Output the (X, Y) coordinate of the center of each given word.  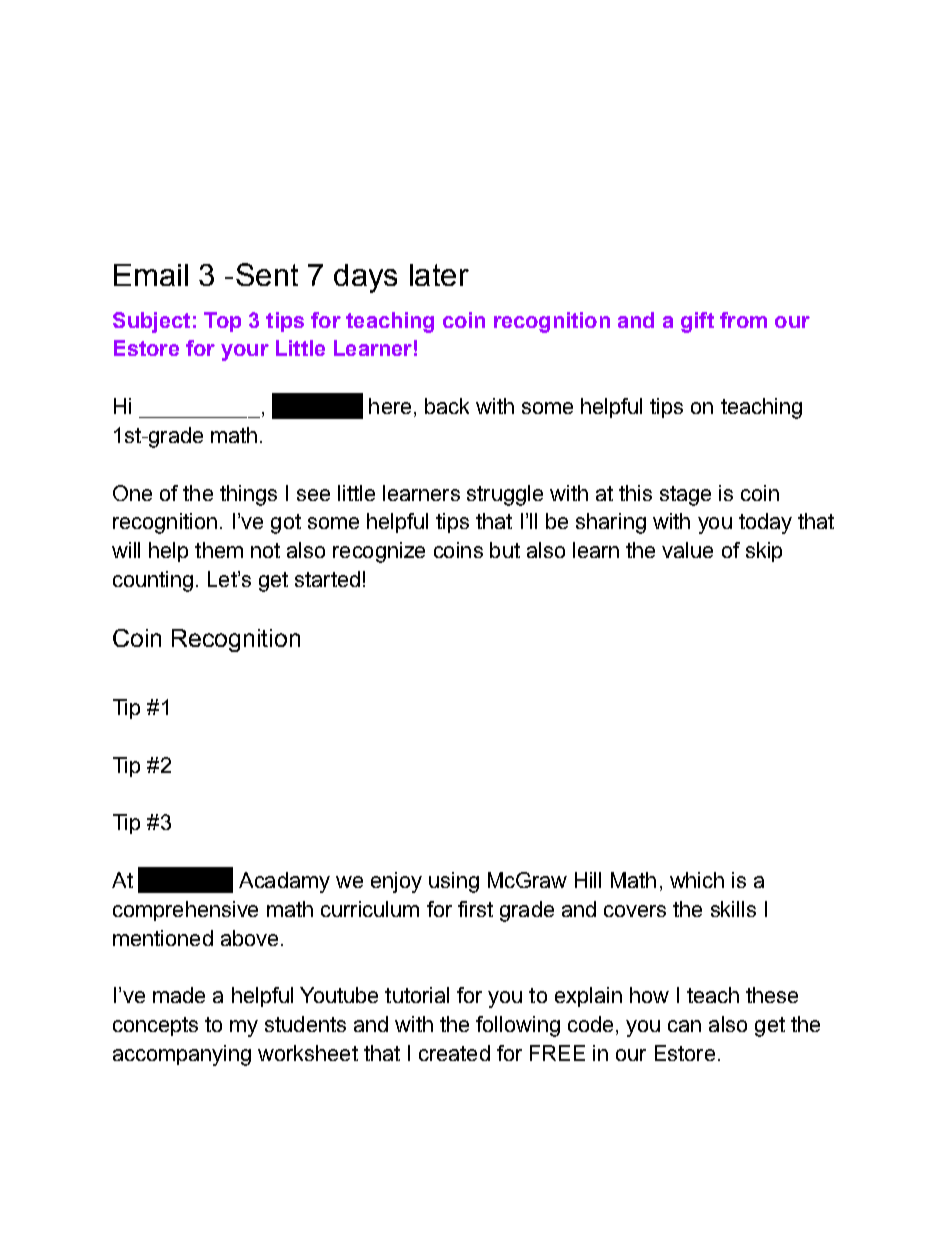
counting (153, 581)
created (454, 1053)
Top (222, 322)
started (327, 579)
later (439, 275)
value (687, 550)
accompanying (182, 1055)
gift (697, 322)
